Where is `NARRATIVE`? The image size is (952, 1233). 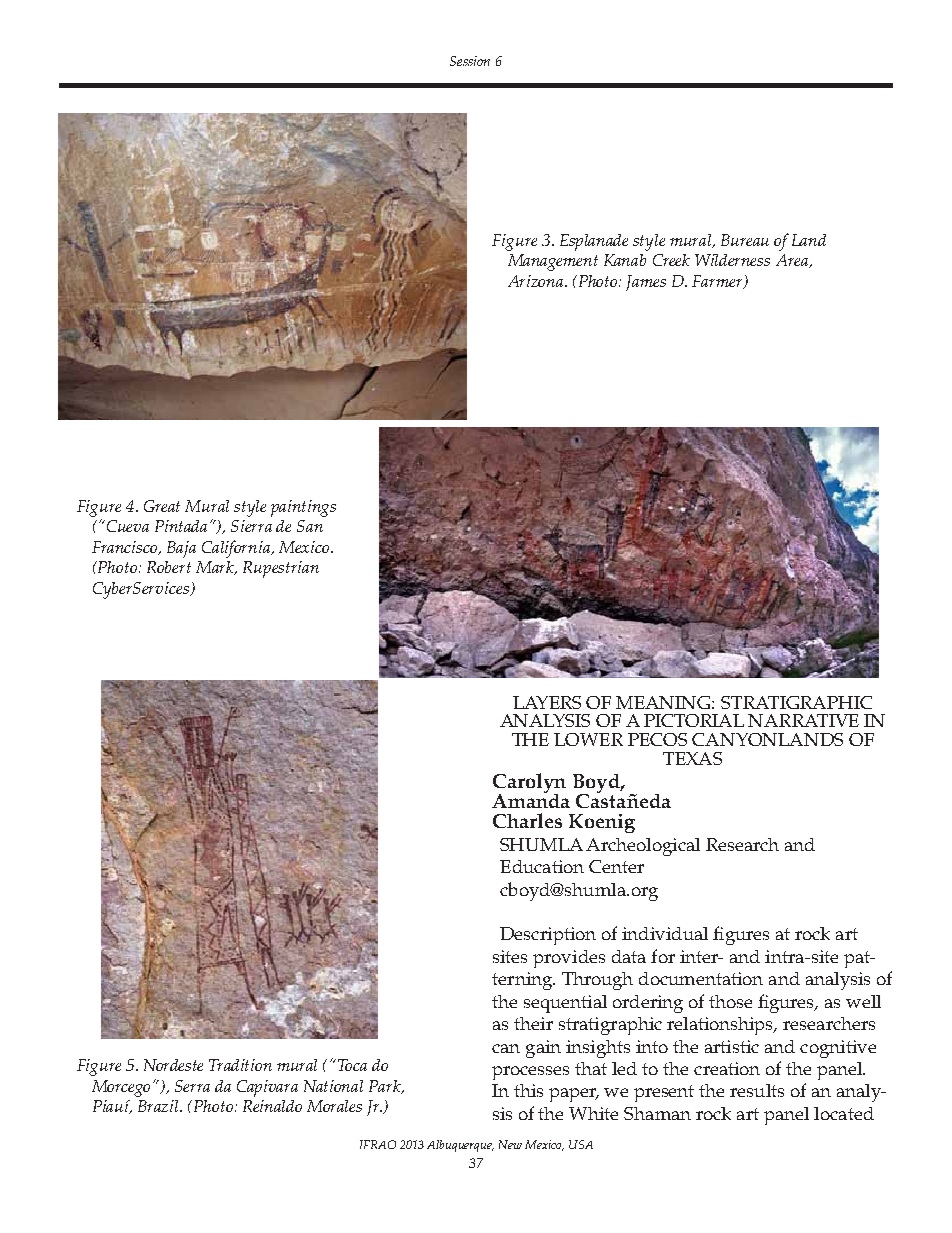
NARRATIVE is located at coordinates (803, 720).
